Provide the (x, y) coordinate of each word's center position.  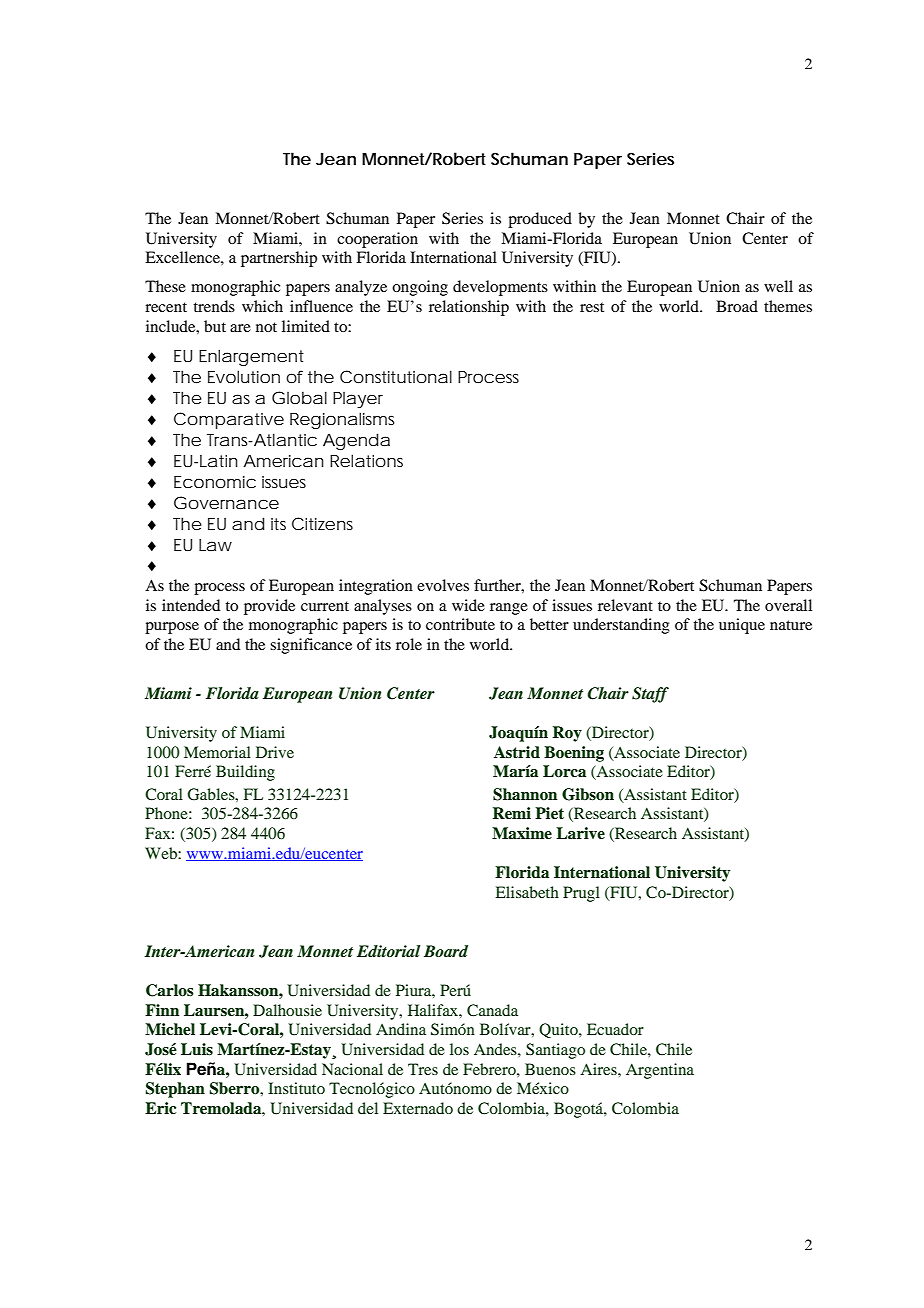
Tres (423, 1069)
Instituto (296, 1088)
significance (311, 646)
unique (742, 626)
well (778, 286)
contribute (460, 624)
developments (500, 288)
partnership (279, 259)
